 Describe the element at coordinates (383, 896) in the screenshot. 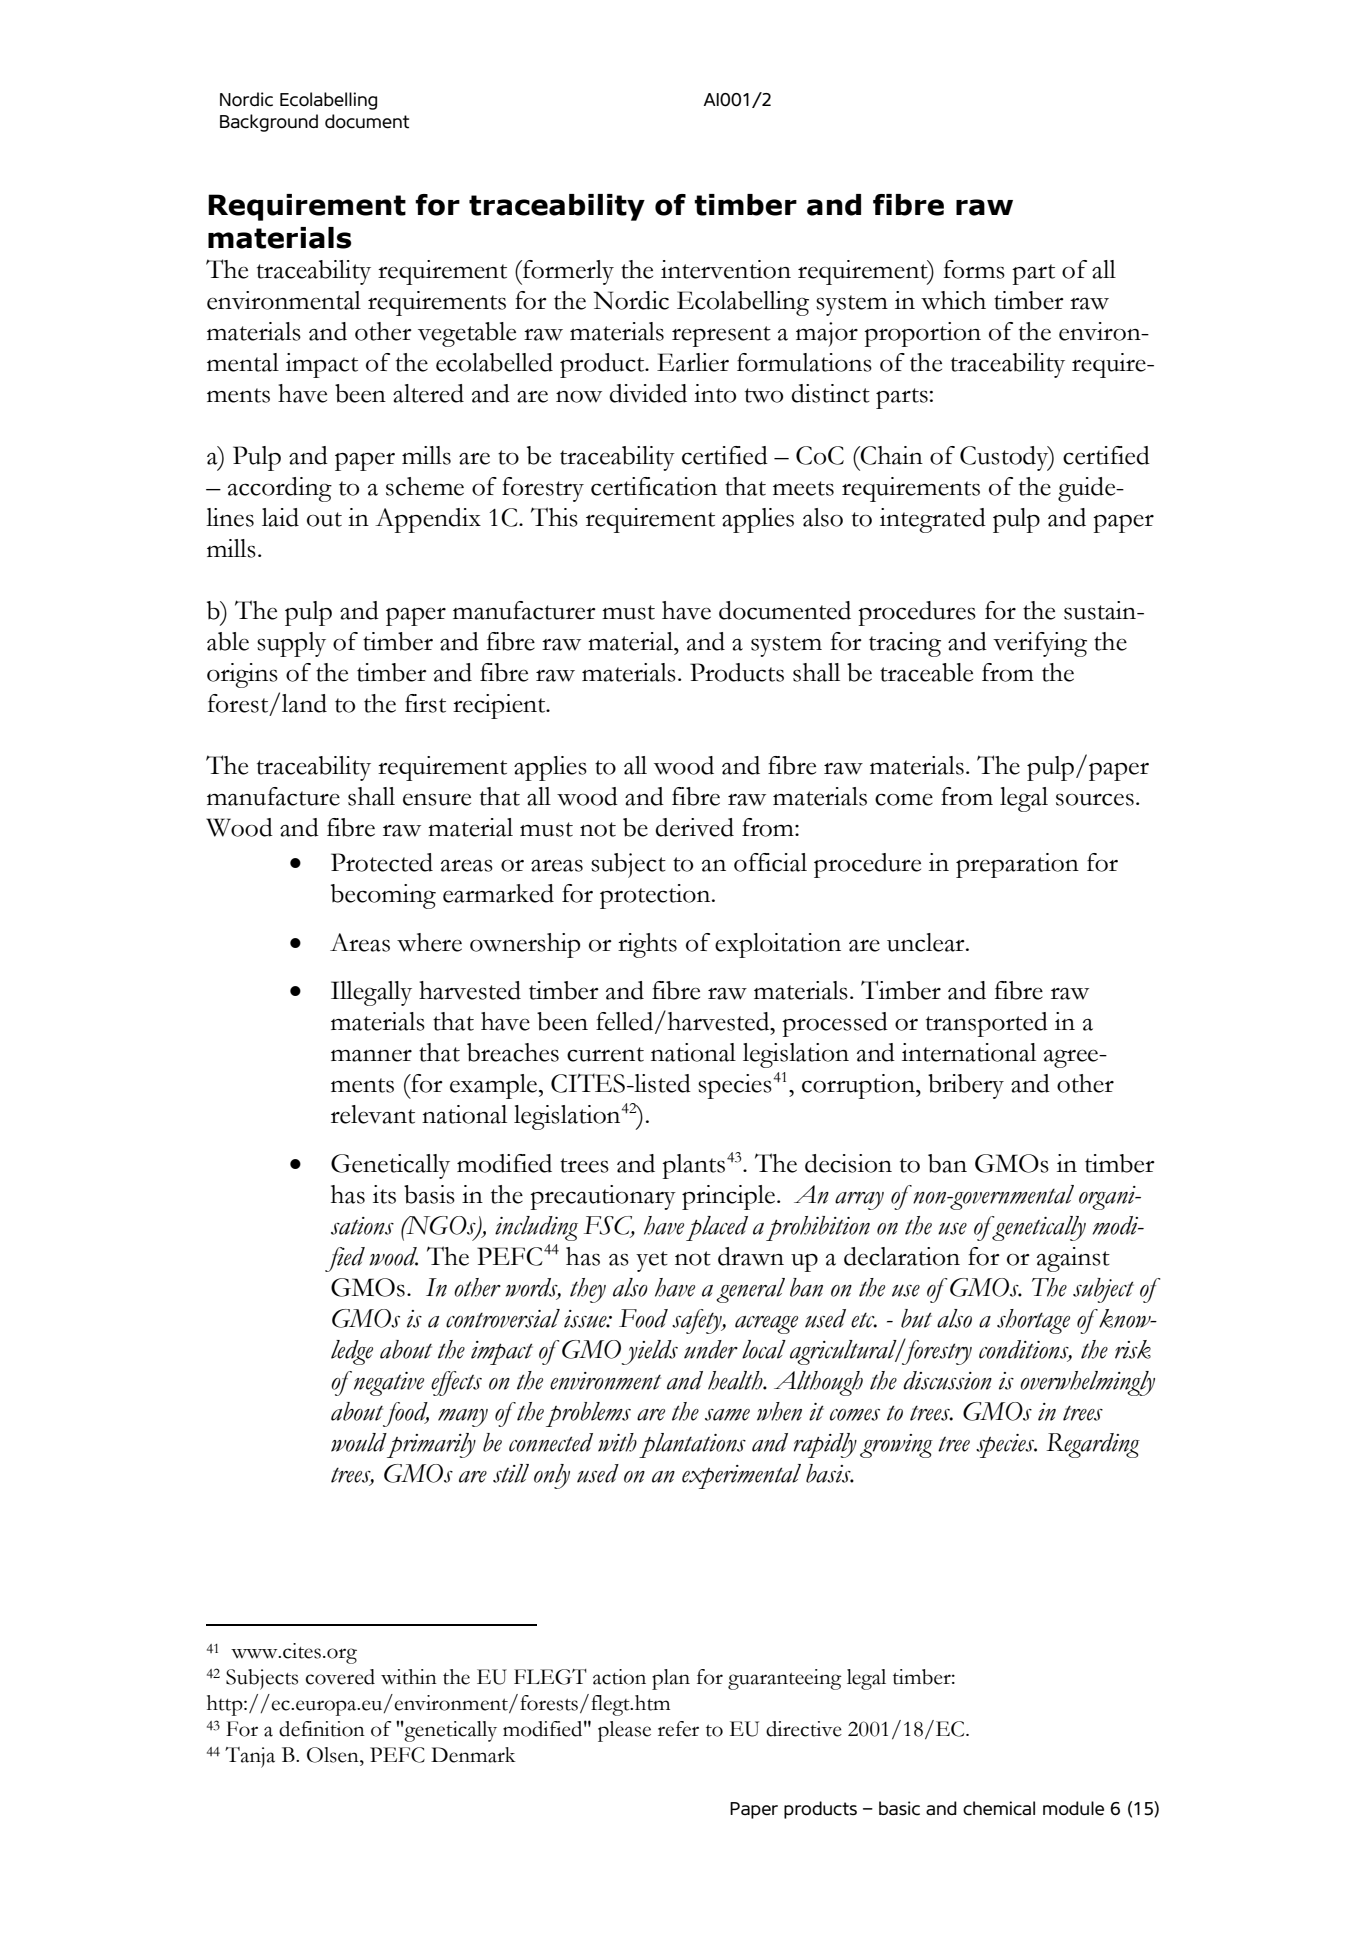

I see `becoming` at that location.
